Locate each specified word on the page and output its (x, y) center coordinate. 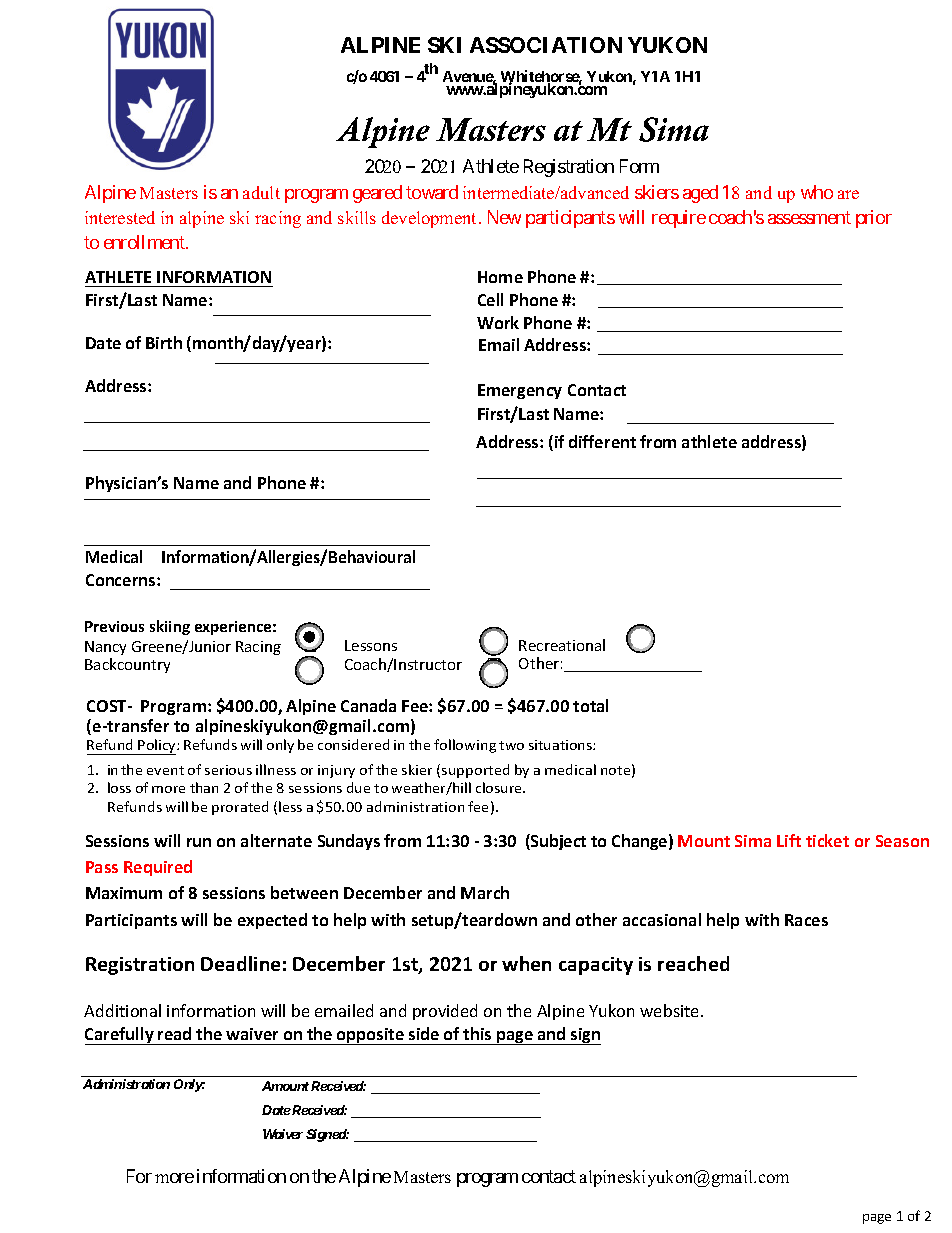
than (204, 787)
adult (261, 192)
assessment (809, 217)
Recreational (562, 645)
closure (500, 787)
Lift (789, 840)
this (477, 1033)
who (817, 192)
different (602, 441)
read (174, 1033)
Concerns (122, 580)
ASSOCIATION (546, 45)
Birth (164, 342)
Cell (490, 299)
